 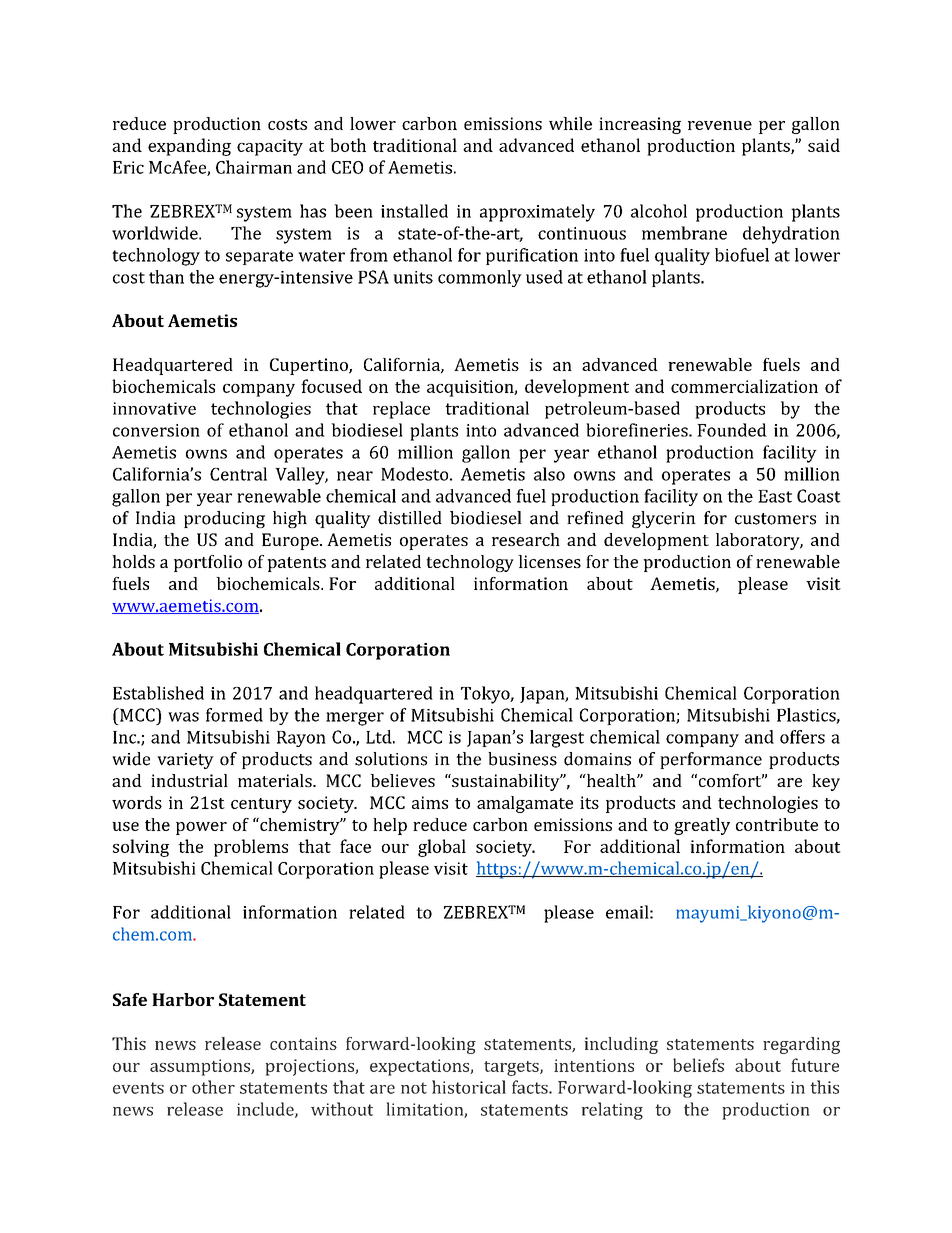 I want to click on revenue, so click(x=720, y=125).
